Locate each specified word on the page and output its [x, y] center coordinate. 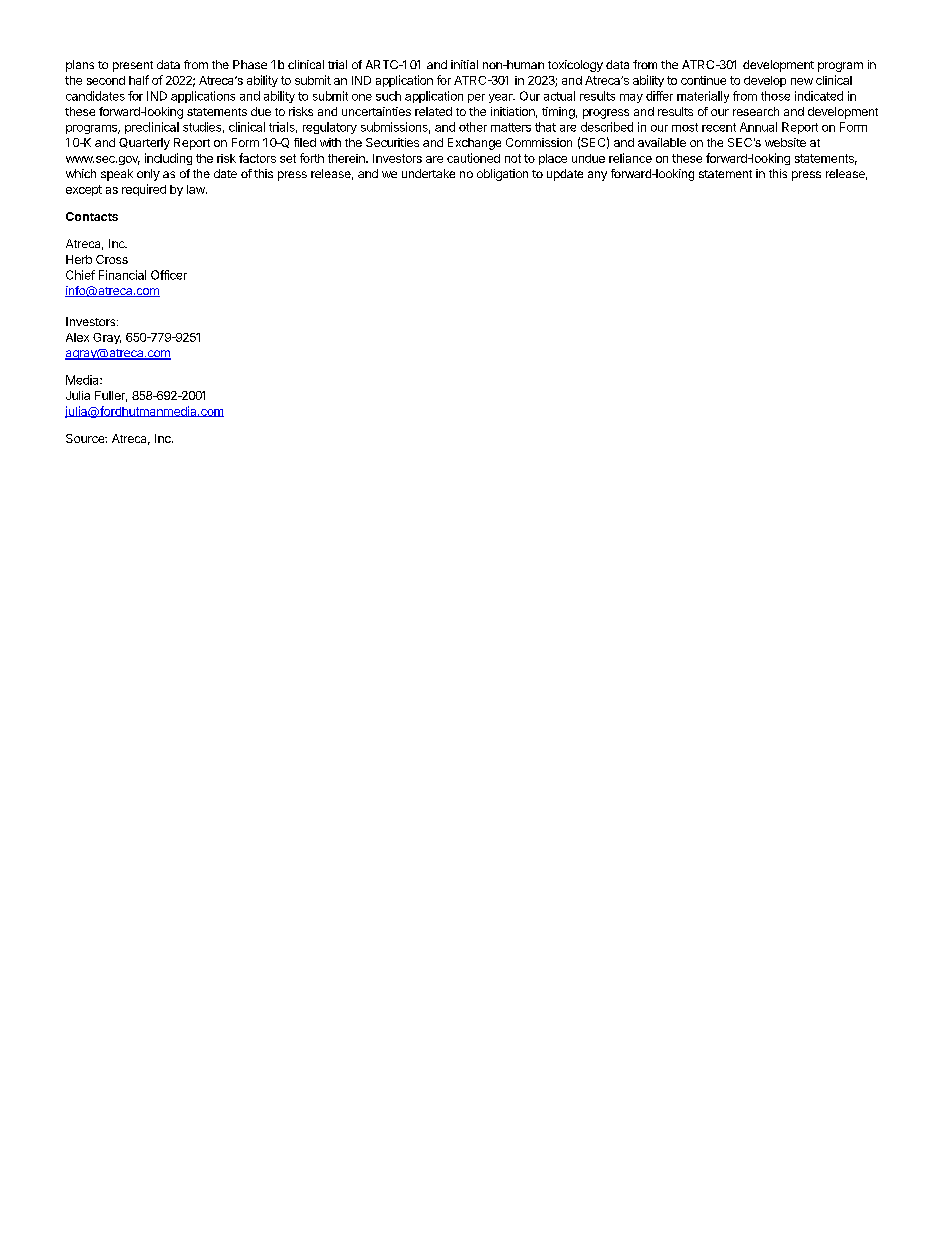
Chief [80, 275]
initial [464, 64]
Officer [169, 275]
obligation [502, 175]
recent [719, 127]
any [597, 176]
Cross [112, 259]
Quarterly [144, 144]
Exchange [474, 144]
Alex [77, 337]
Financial [122, 275]
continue [703, 80]
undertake [428, 173]
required [144, 190]
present [133, 66]
